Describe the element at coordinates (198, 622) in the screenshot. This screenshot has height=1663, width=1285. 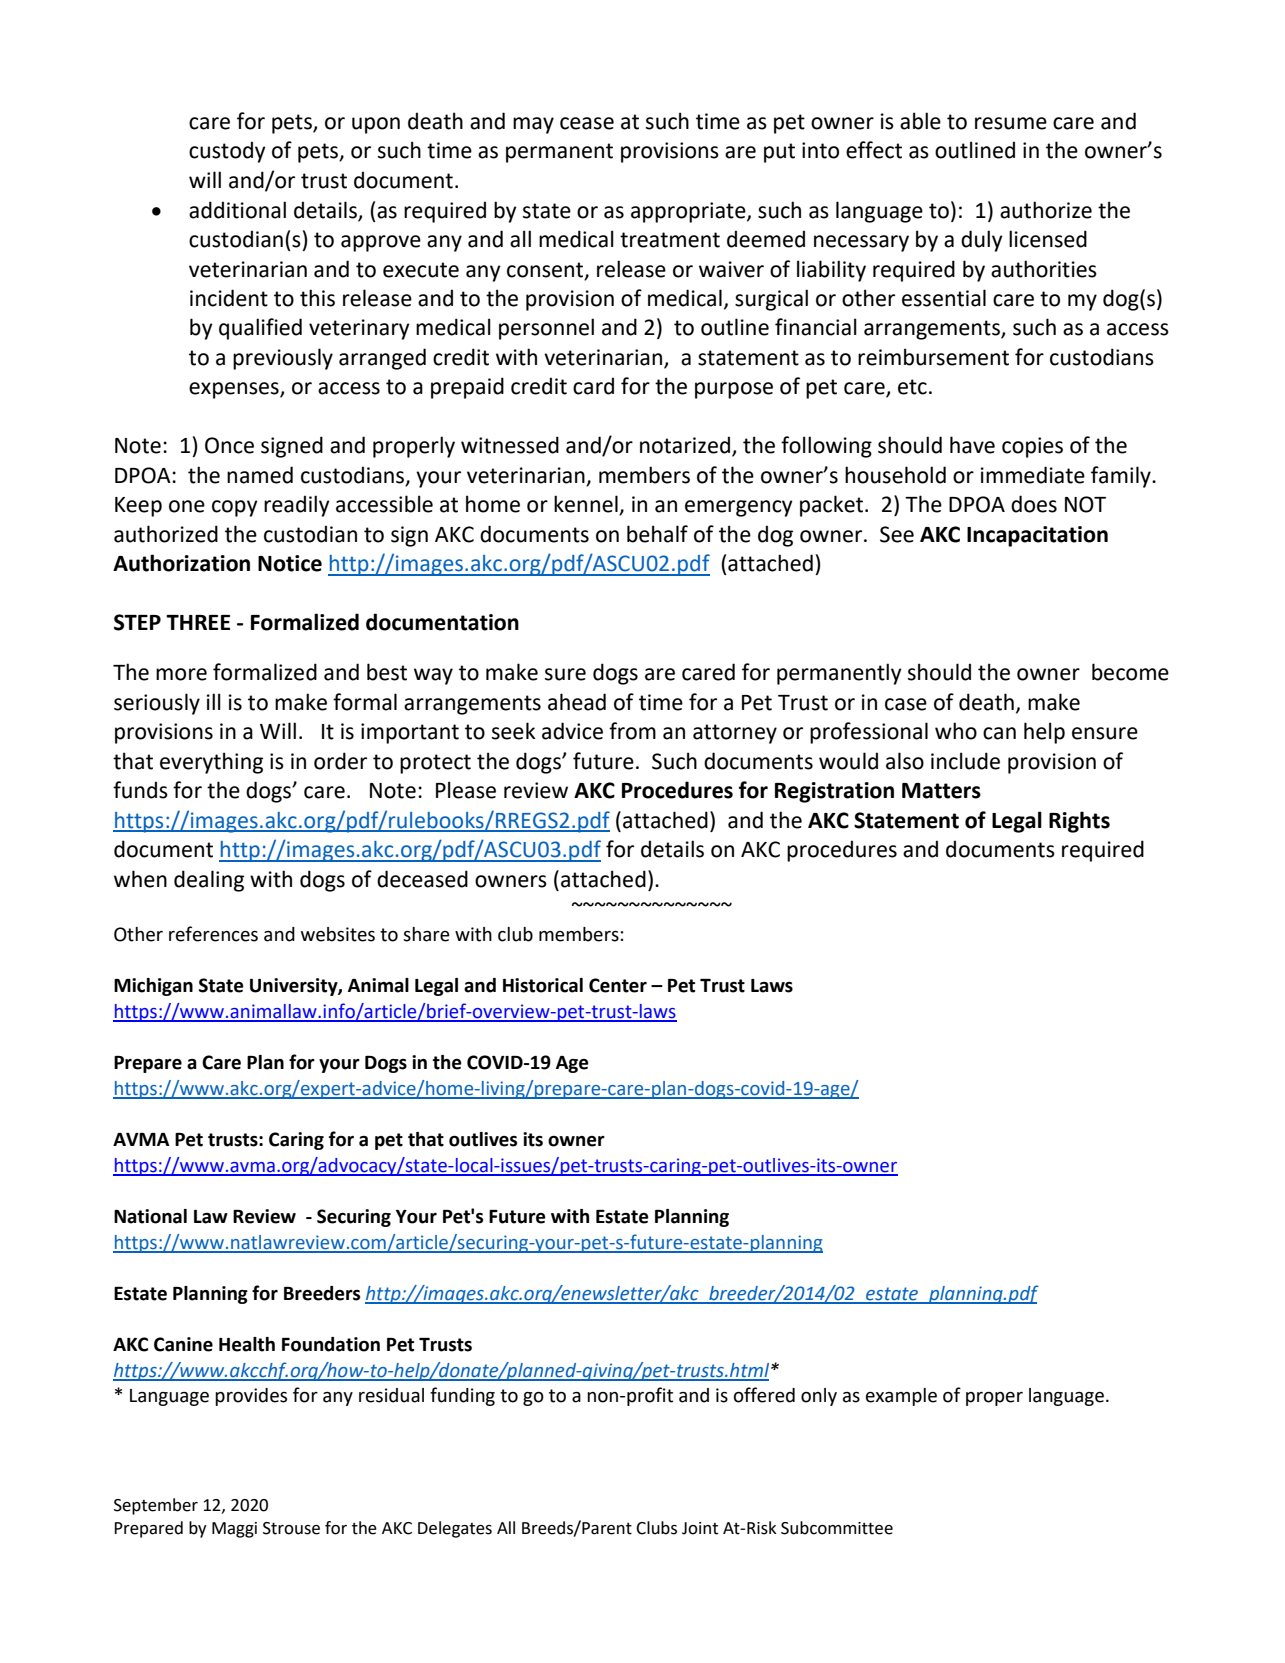
I see `THREE` at that location.
